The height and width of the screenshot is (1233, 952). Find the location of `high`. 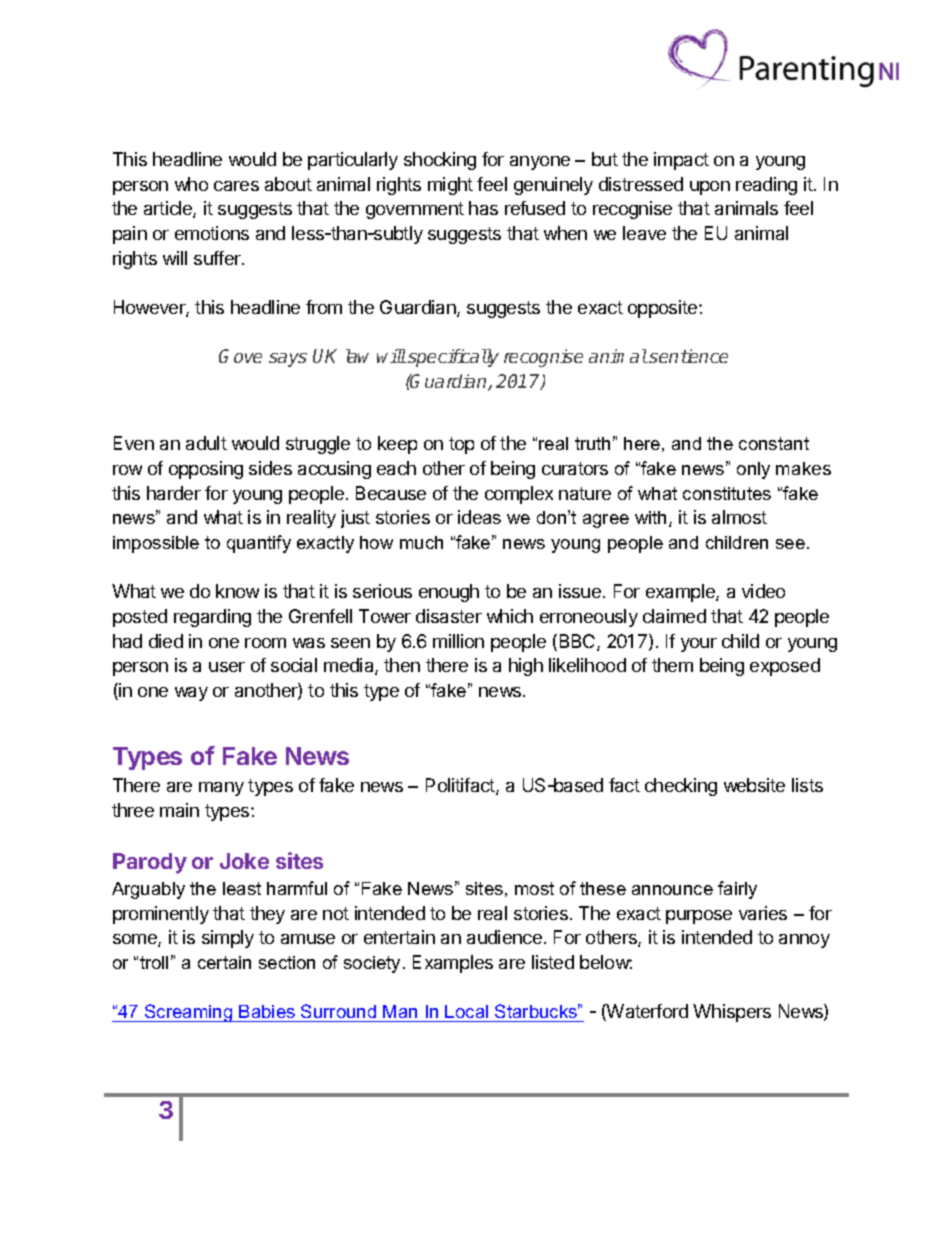

high is located at coordinates (526, 667).
